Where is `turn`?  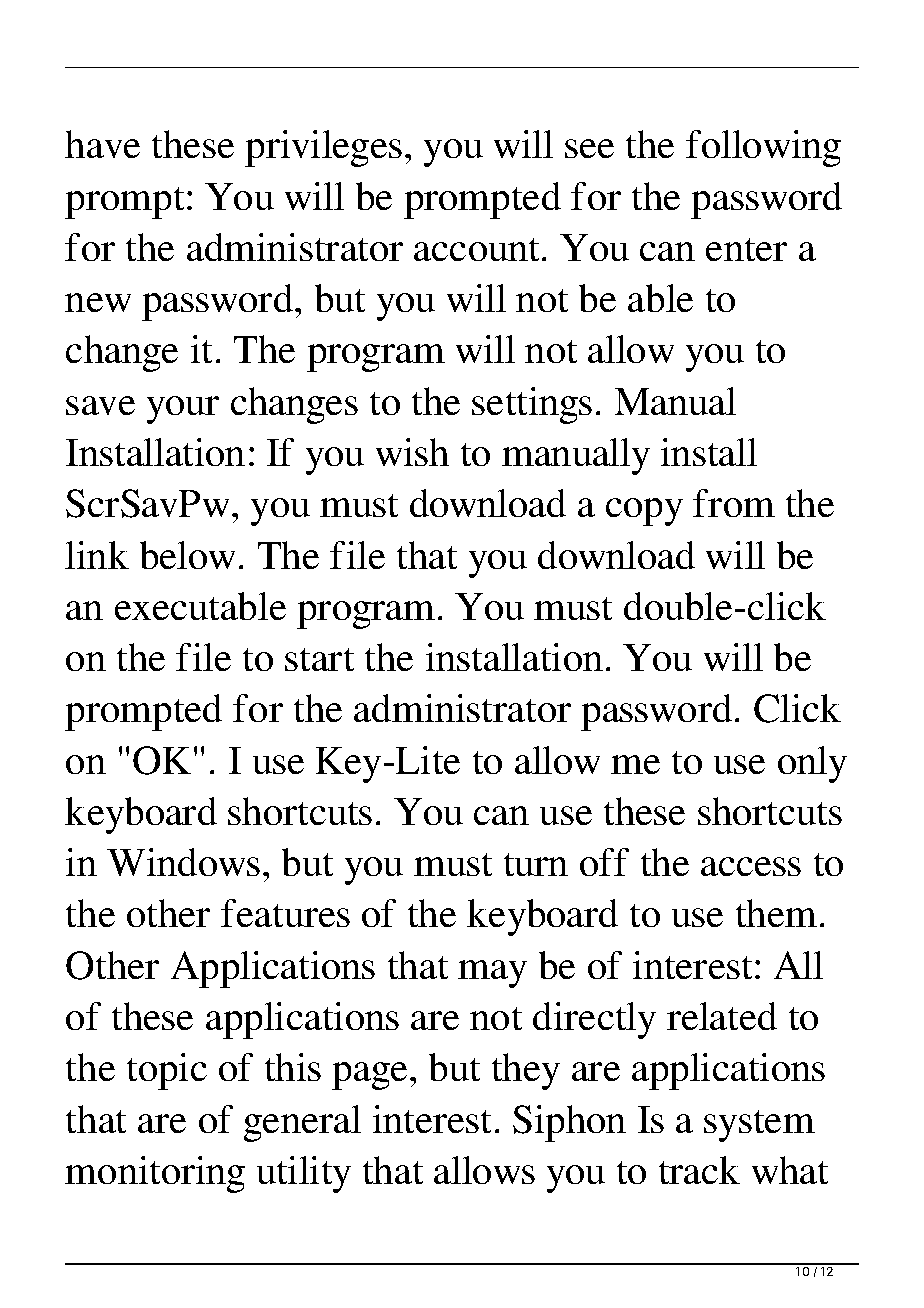
turn is located at coordinates (536, 864).
